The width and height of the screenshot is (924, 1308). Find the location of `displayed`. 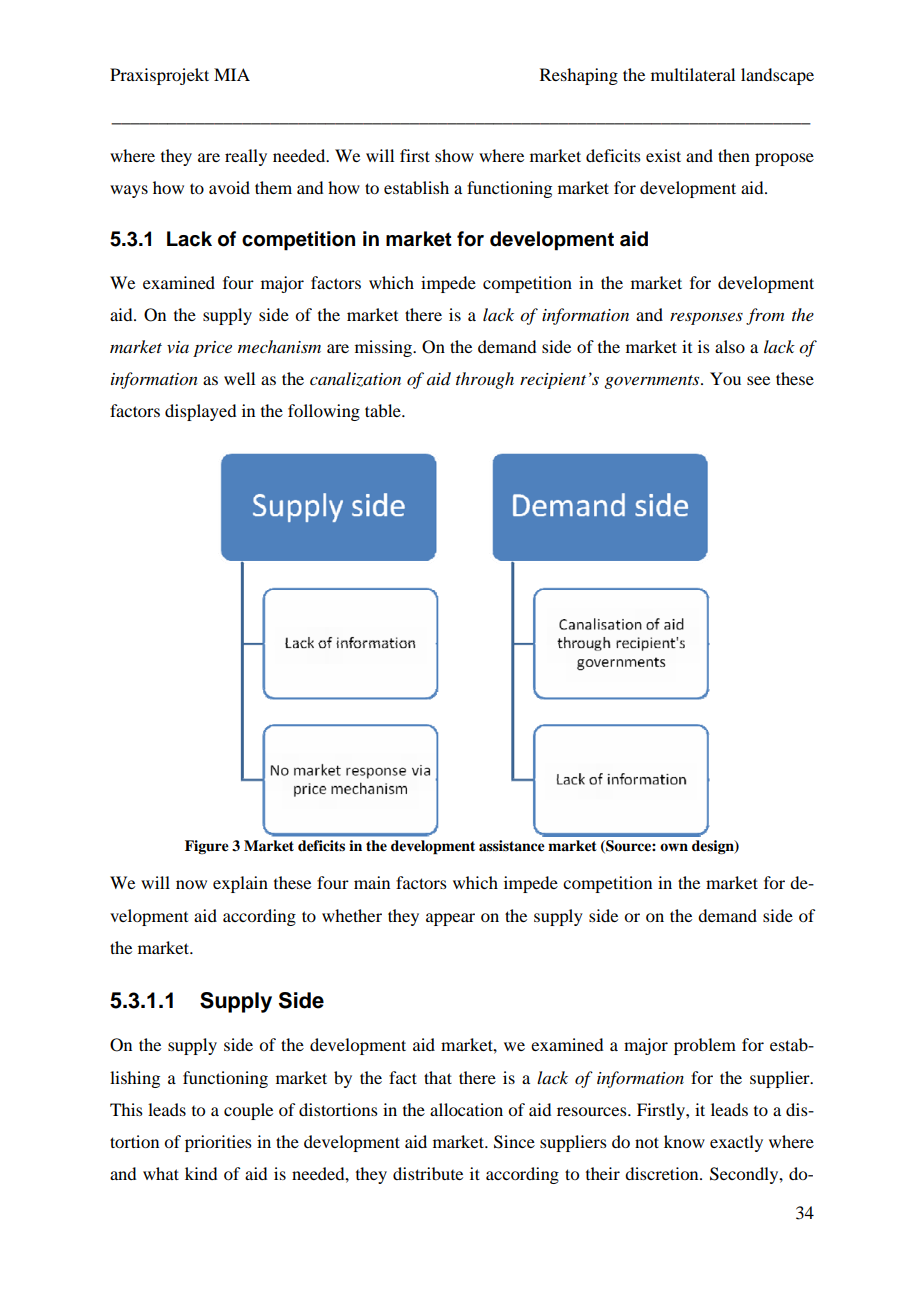

displayed is located at coordinates (200, 412).
